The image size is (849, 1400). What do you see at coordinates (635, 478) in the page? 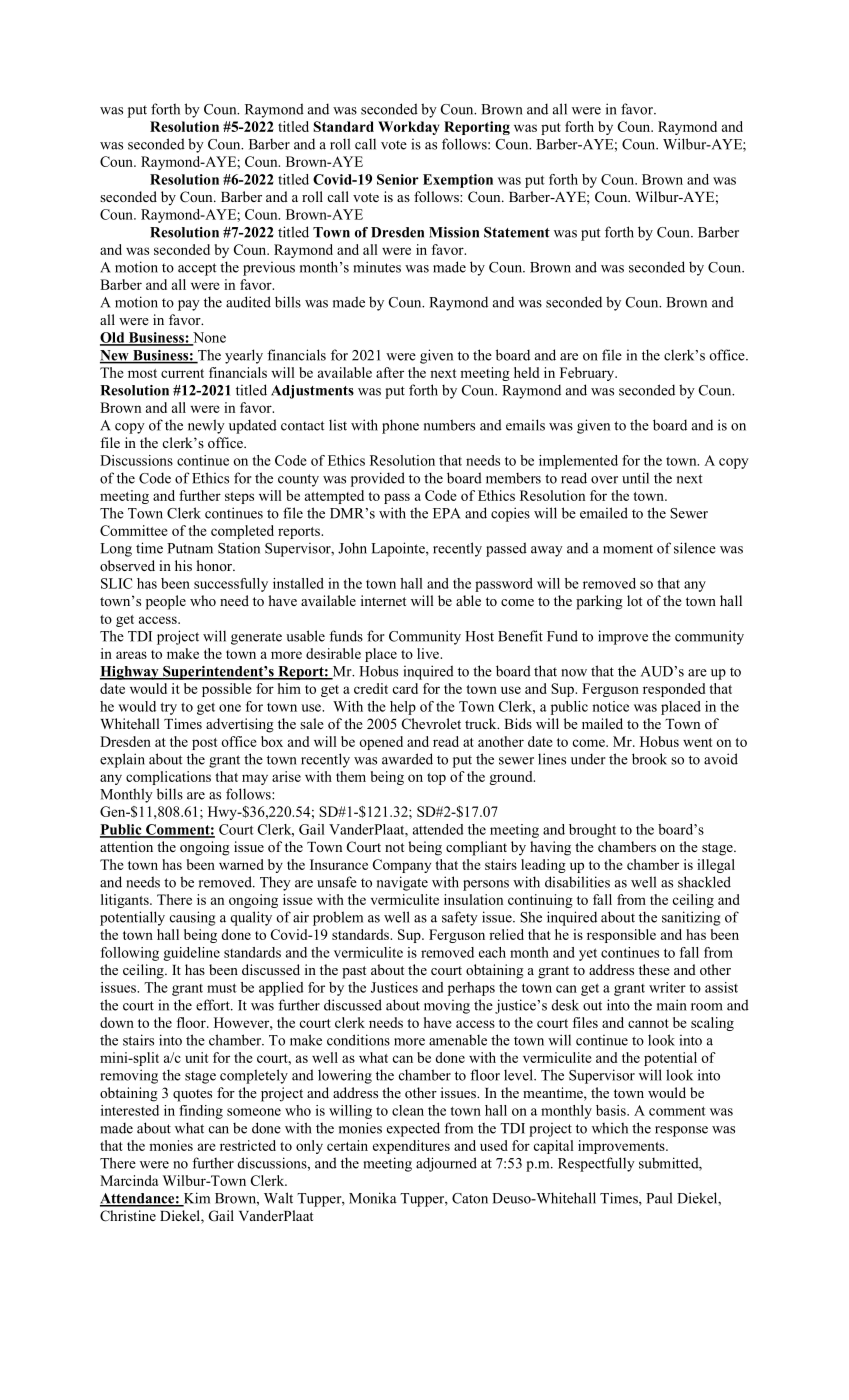
I see `until` at bounding box center [635, 478].
